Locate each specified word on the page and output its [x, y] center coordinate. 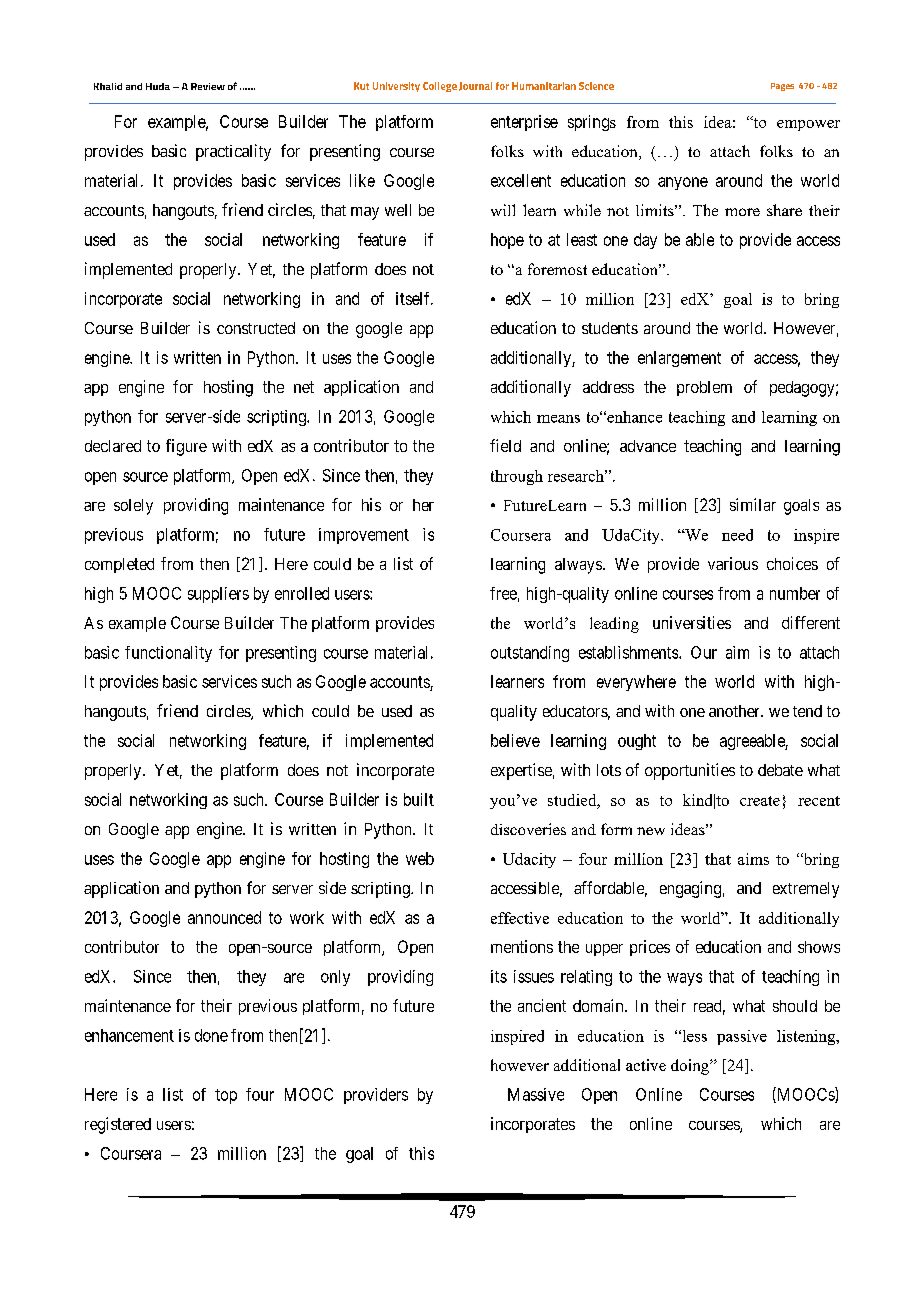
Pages [782, 87]
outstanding [530, 654]
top [226, 1096]
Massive [536, 1094]
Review [208, 86]
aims [753, 859]
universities [692, 622]
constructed [256, 328]
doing [691, 1067]
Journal [475, 86]
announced [224, 917]
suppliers [218, 595]
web [420, 858]
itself [414, 298]
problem [704, 388]
